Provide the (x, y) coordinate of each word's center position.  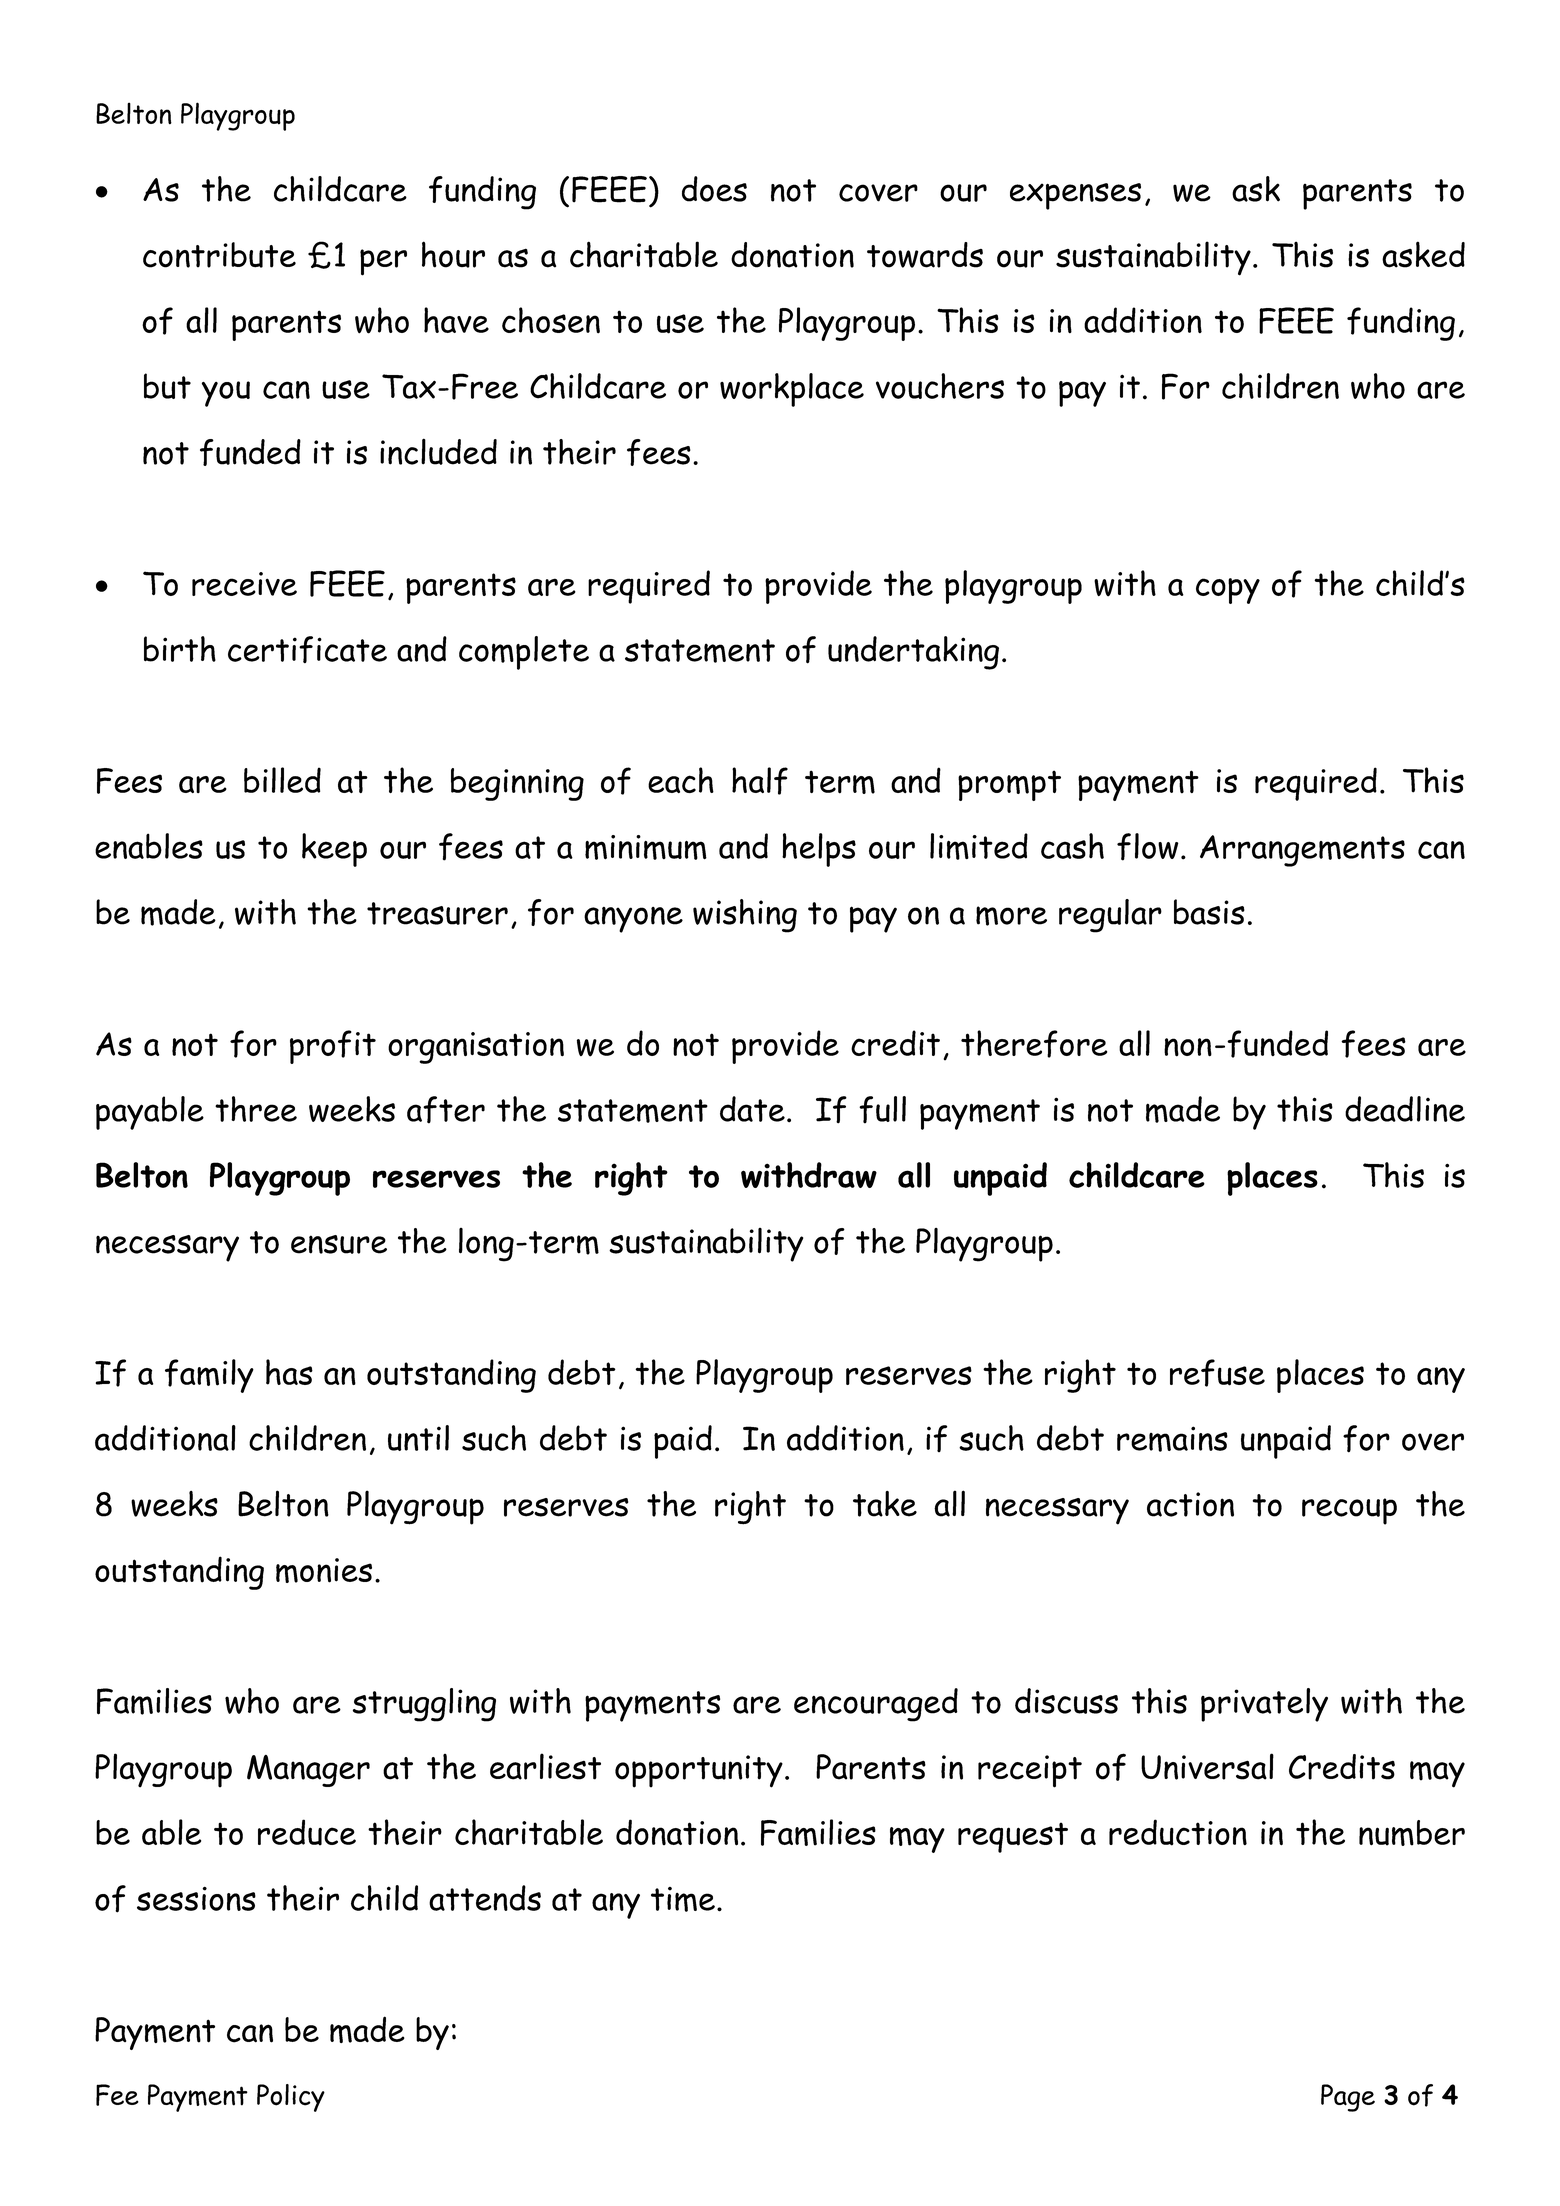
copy (1228, 591)
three (256, 1109)
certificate (307, 649)
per (383, 262)
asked (1423, 254)
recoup (1349, 1511)
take (885, 1504)
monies (324, 1570)
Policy (291, 2098)
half (760, 781)
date (752, 1109)
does (714, 189)
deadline (1405, 1109)
